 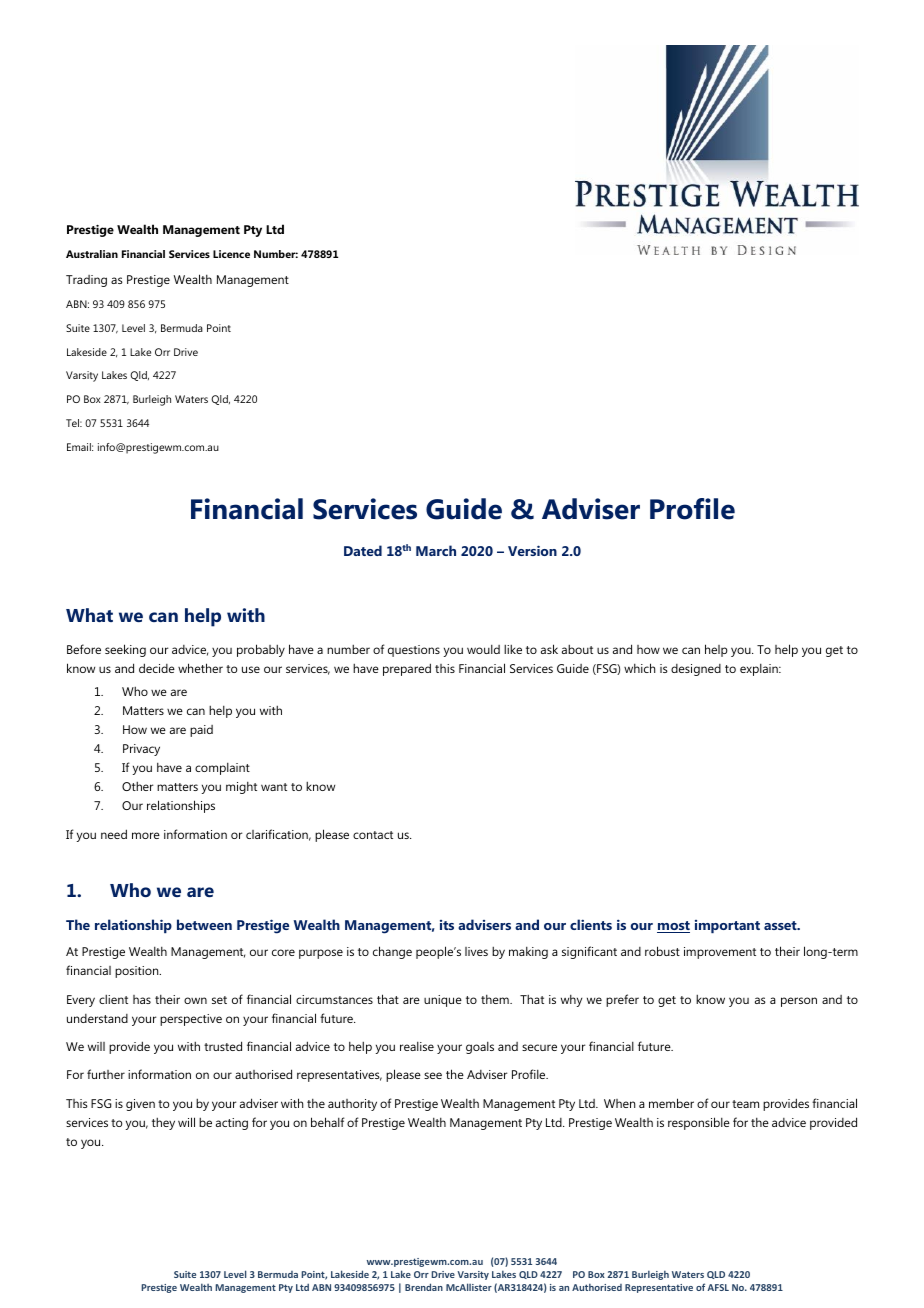 I want to click on Licence, so click(x=231, y=254).
